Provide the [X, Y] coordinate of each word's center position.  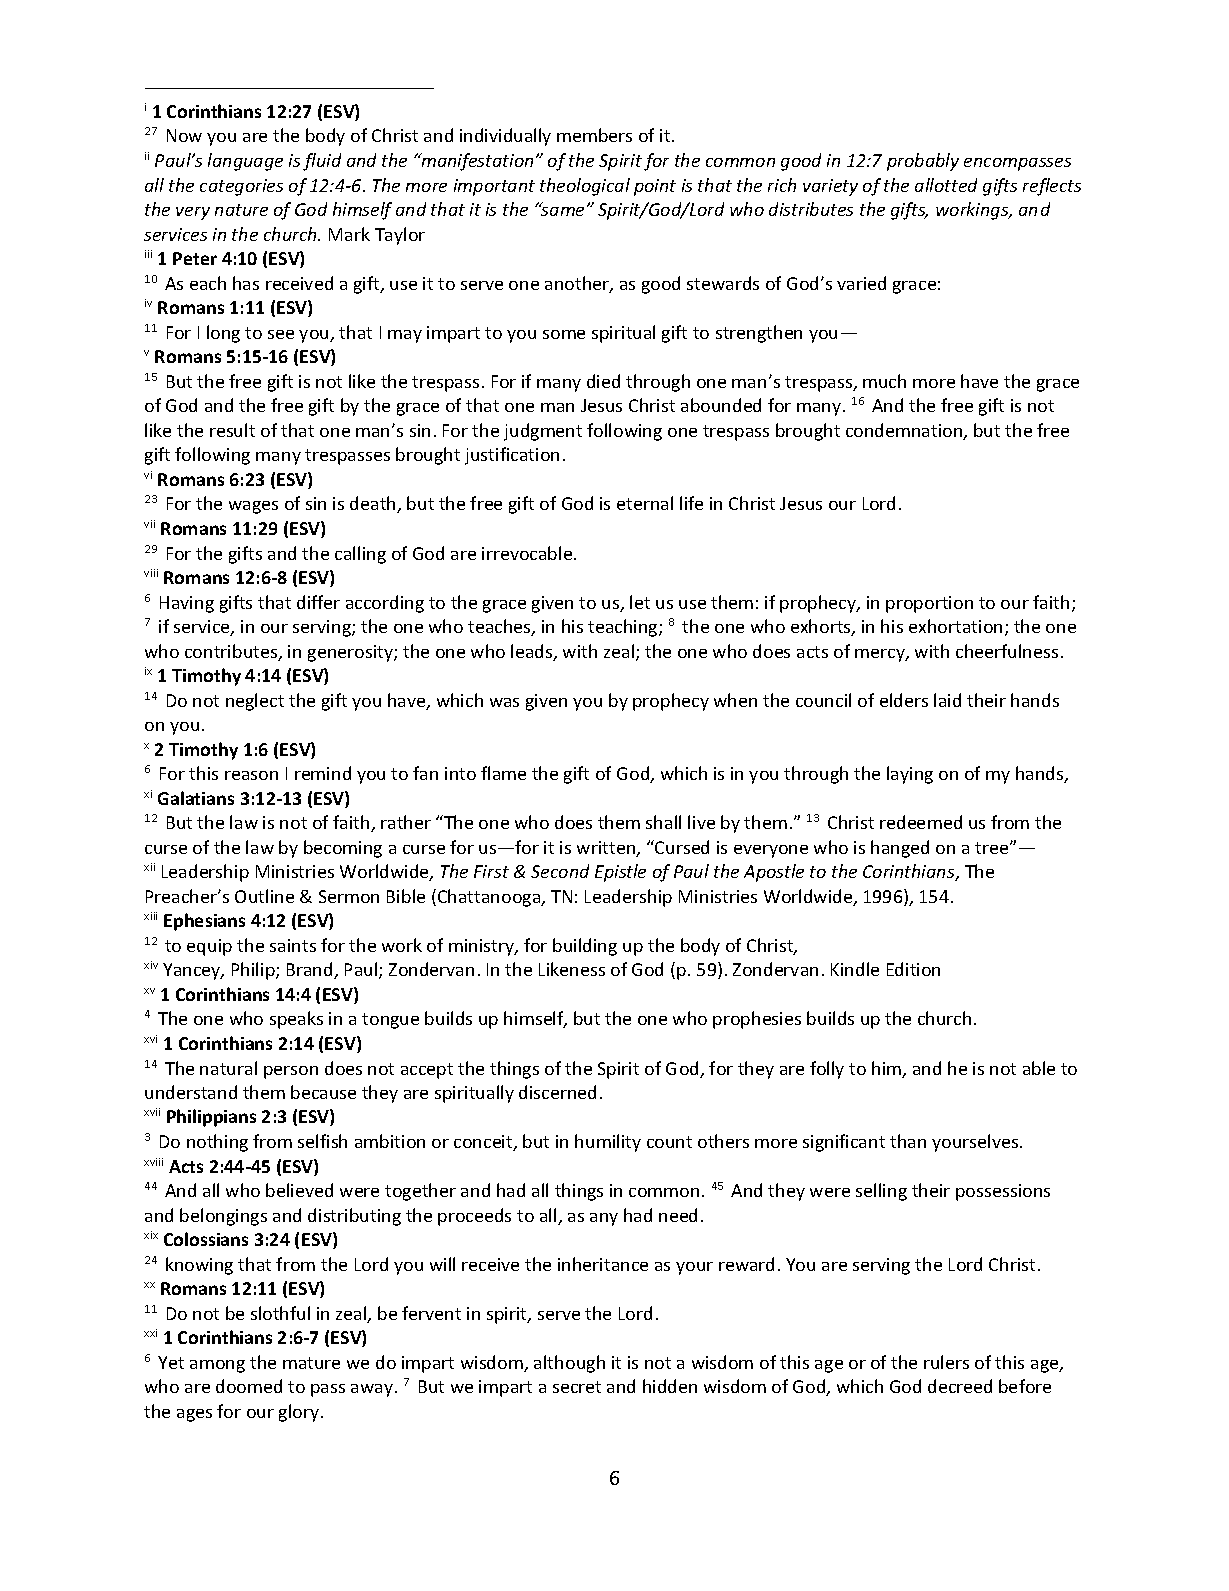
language [245, 162]
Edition [913, 969]
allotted [946, 185]
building [585, 947]
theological [585, 187]
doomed [249, 1386]
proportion [929, 604]
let [640, 602]
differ [318, 602]
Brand [311, 970]
